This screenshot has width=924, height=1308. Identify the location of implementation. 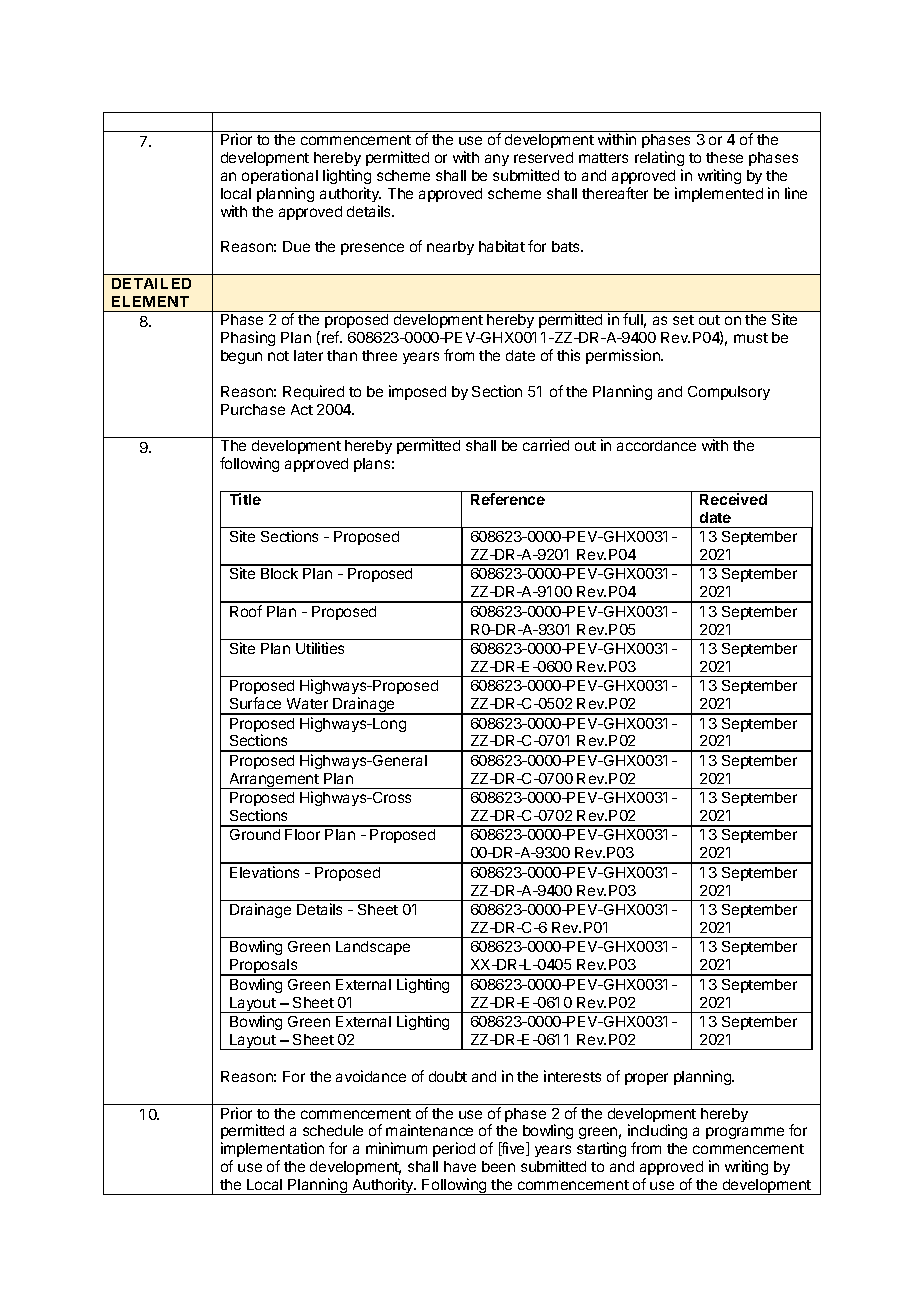
(272, 1149).
